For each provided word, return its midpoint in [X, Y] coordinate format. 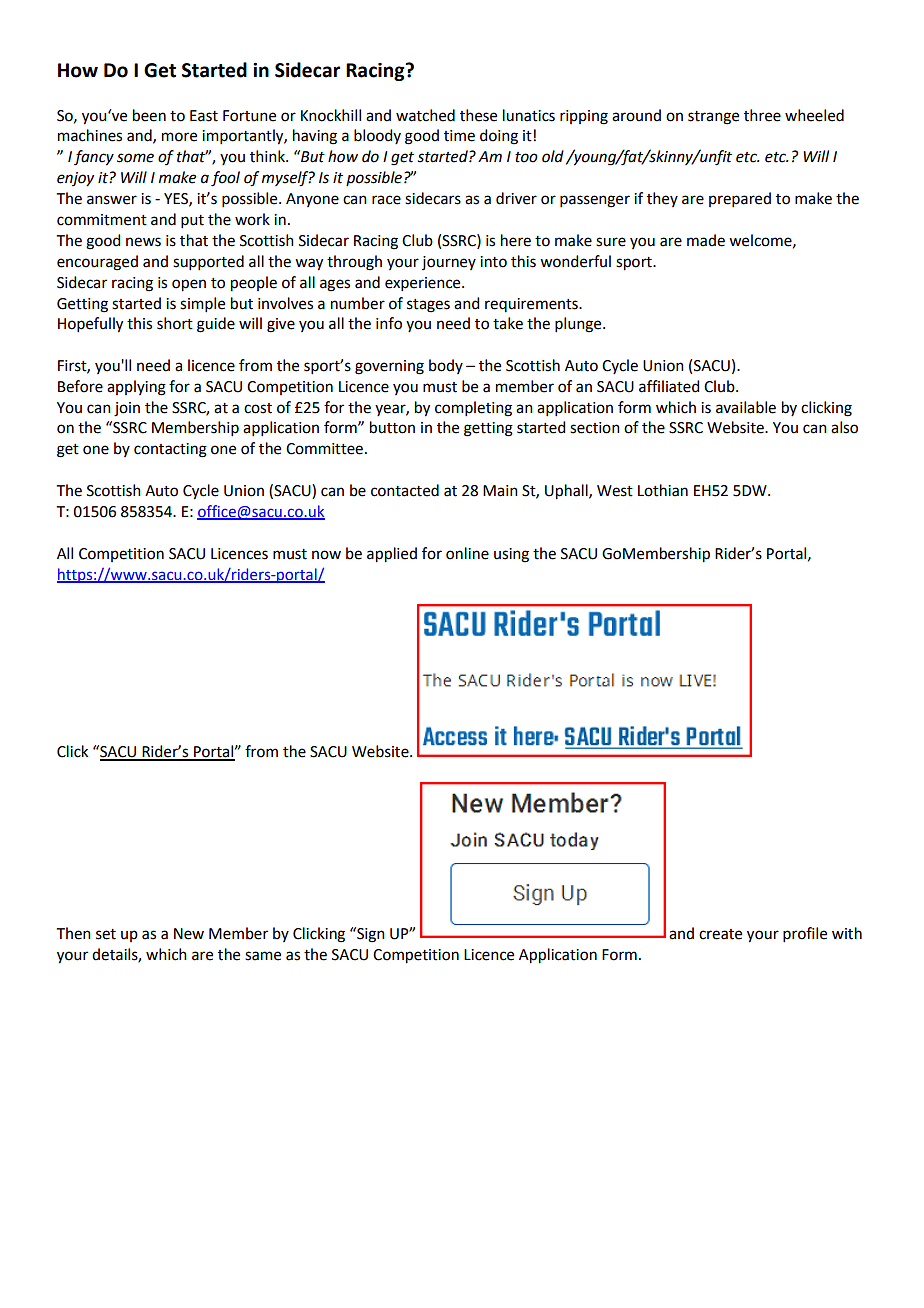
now [326, 555]
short [175, 323]
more [179, 137]
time [459, 136]
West [615, 491]
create [720, 934]
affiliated [669, 386]
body [446, 366]
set [106, 934]
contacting [170, 450]
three [762, 115]
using [511, 555]
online [467, 553]
